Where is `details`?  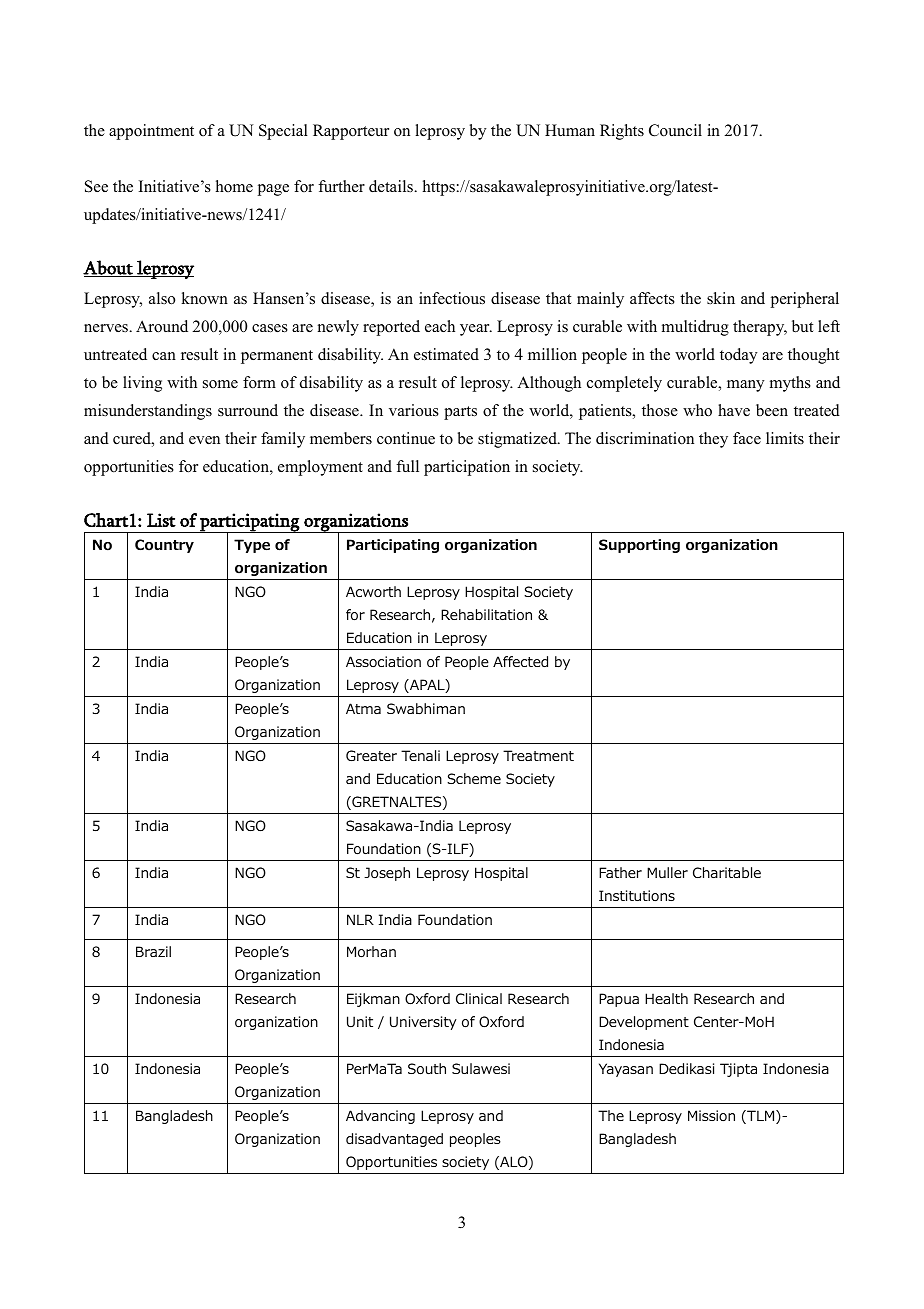
details is located at coordinates (392, 186).
